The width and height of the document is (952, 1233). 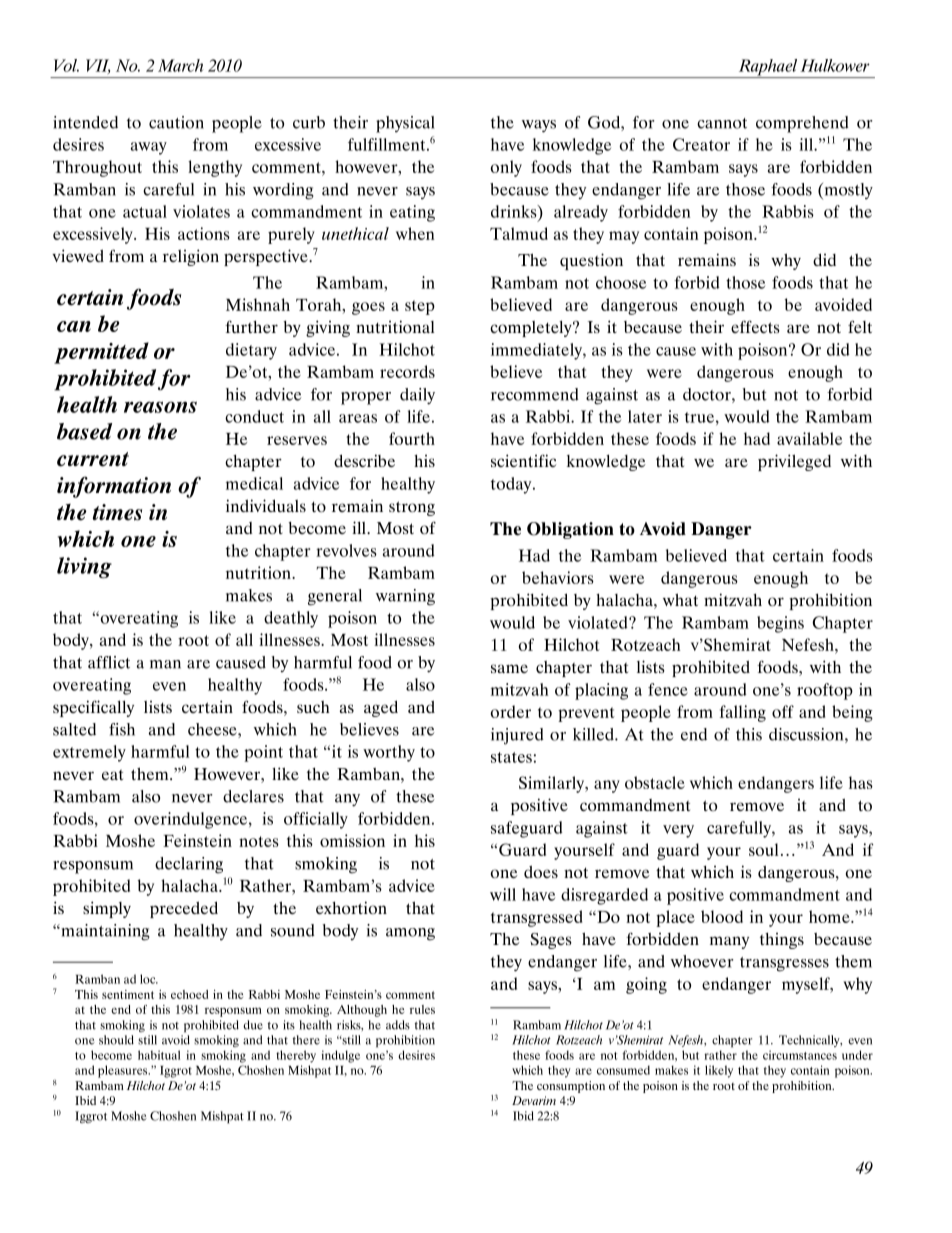 I want to click on habitual, so click(x=159, y=1055).
